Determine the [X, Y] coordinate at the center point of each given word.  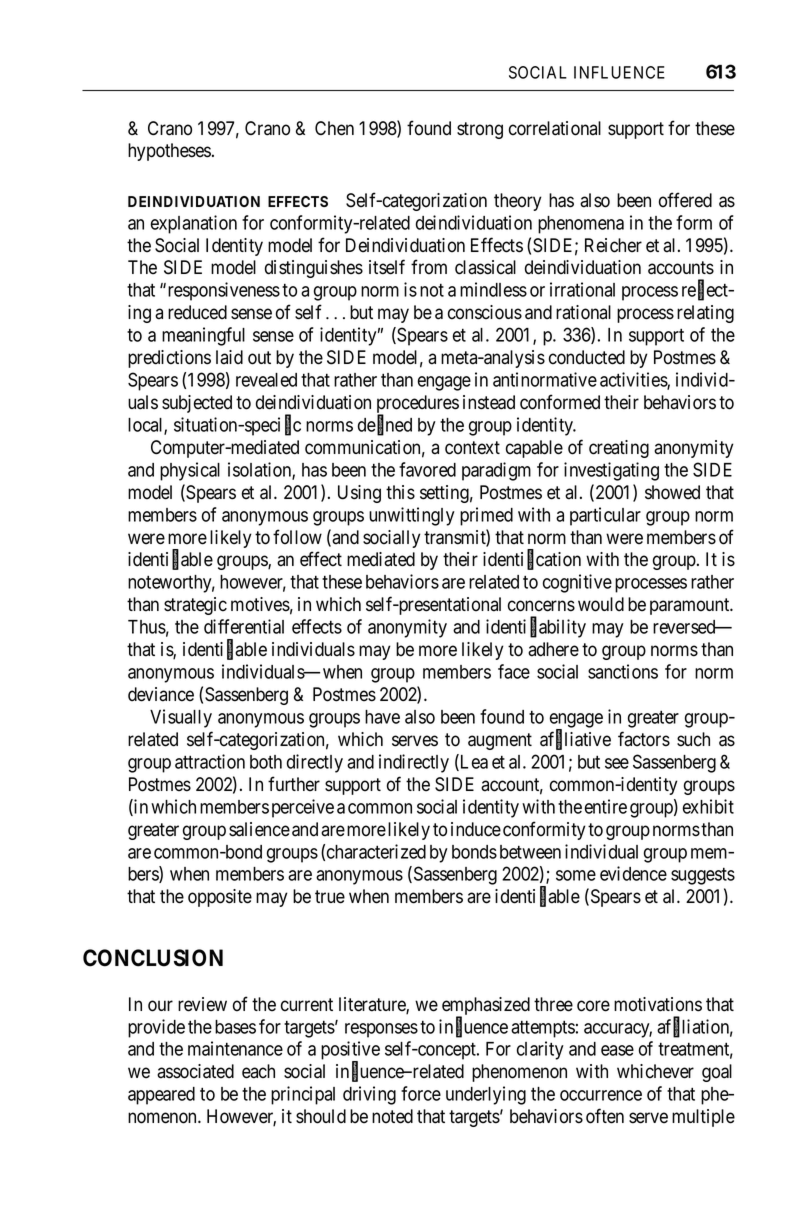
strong [480, 130]
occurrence [601, 1095]
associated [195, 1071]
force [421, 1093]
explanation [194, 224]
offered [685, 200]
